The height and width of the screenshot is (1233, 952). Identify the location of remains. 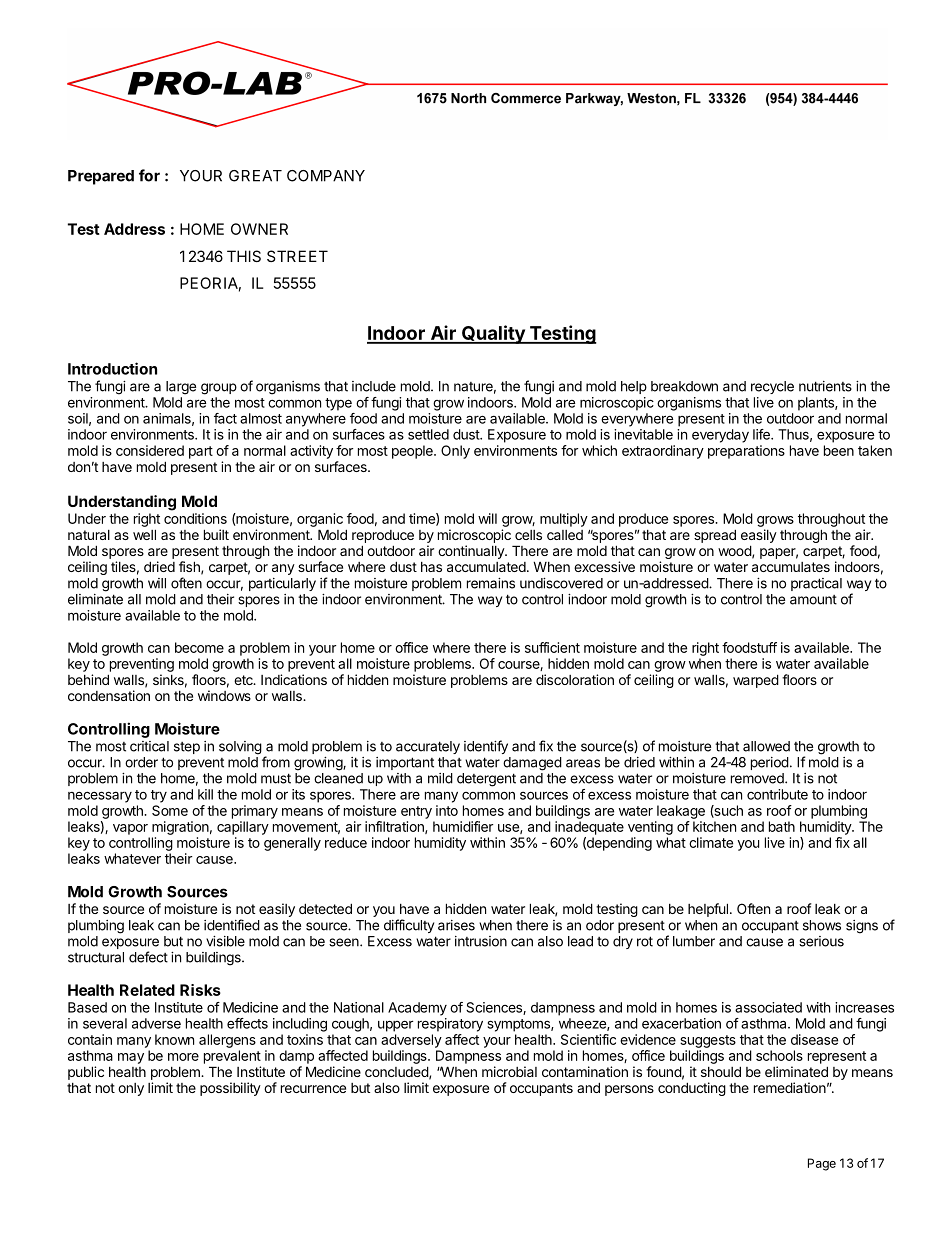
(491, 583).
